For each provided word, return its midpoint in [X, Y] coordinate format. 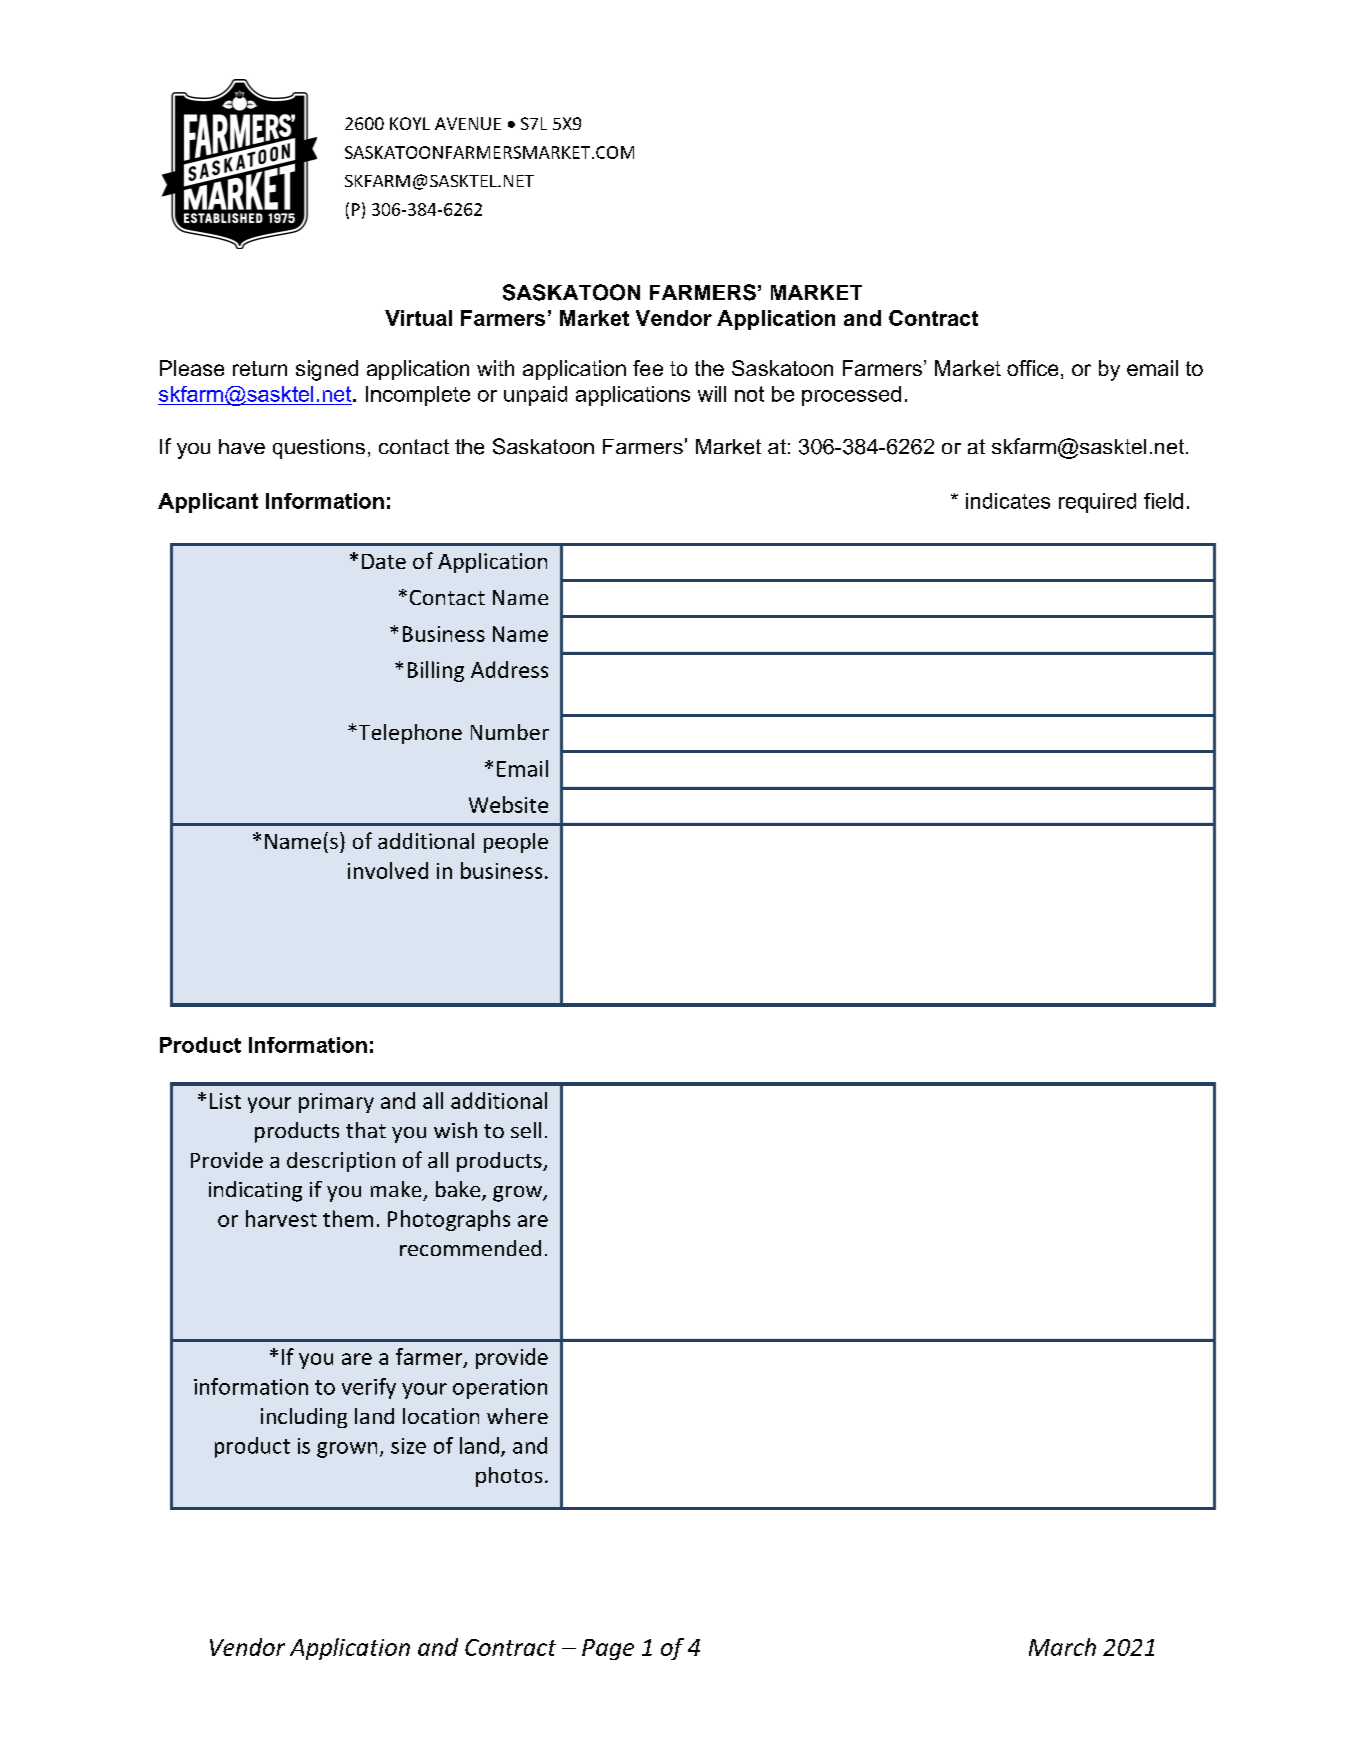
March [1062, 1647]
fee [648, 368]
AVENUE [468, 123]
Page [608, 1649]
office [1032, 368]
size [408, 1446]
